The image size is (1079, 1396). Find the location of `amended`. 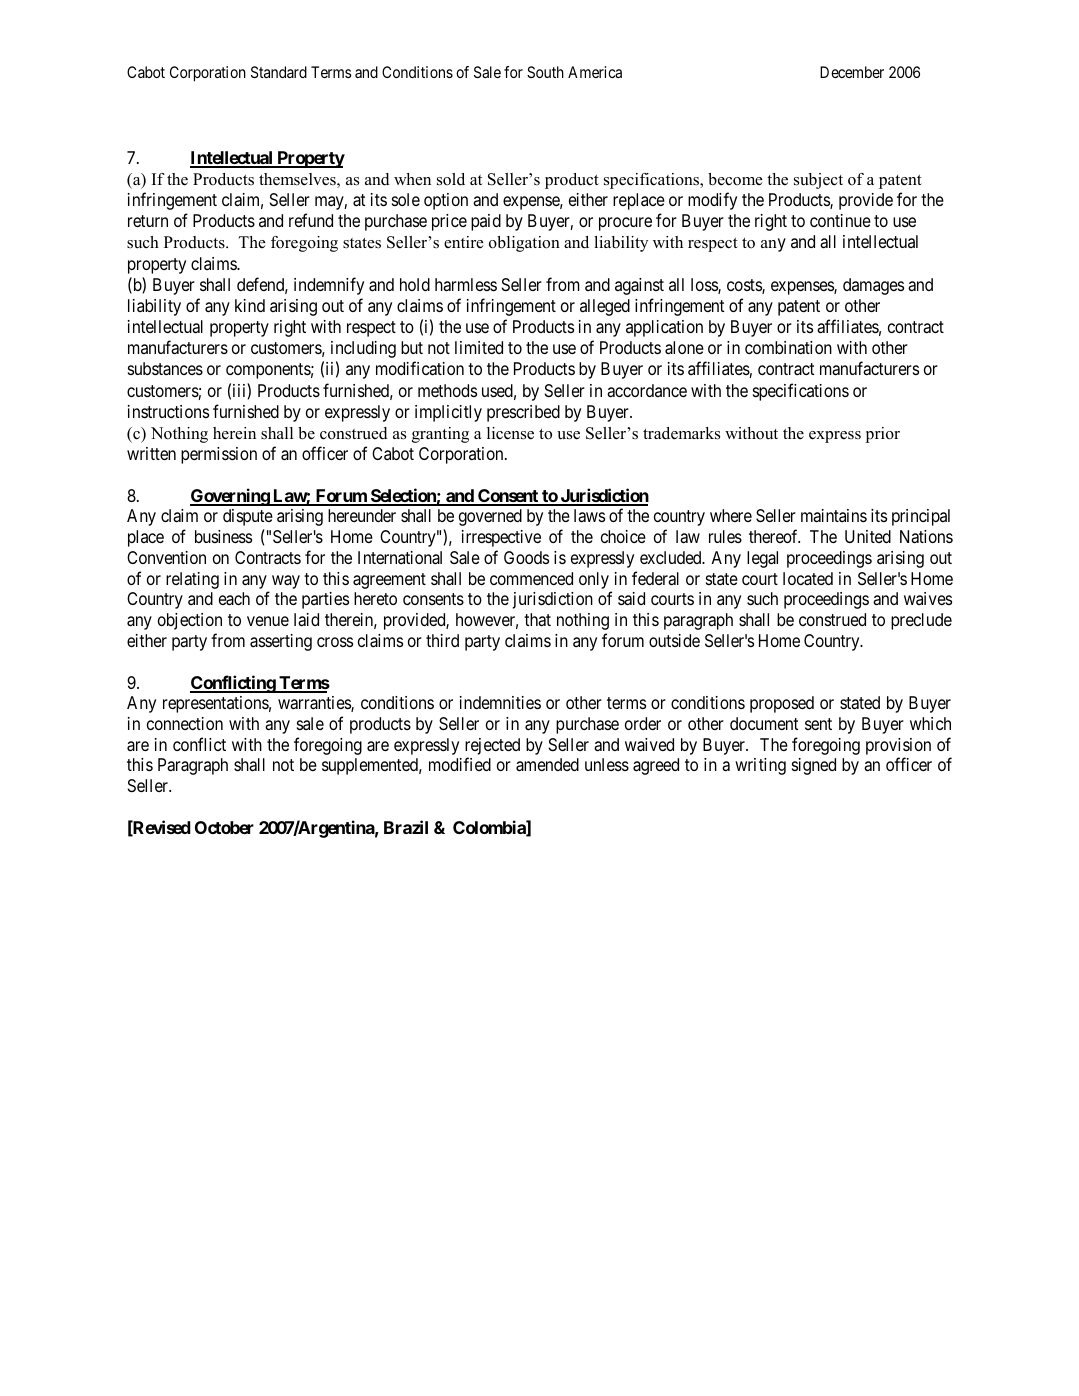

amended is located at coordinates (547, 765).
